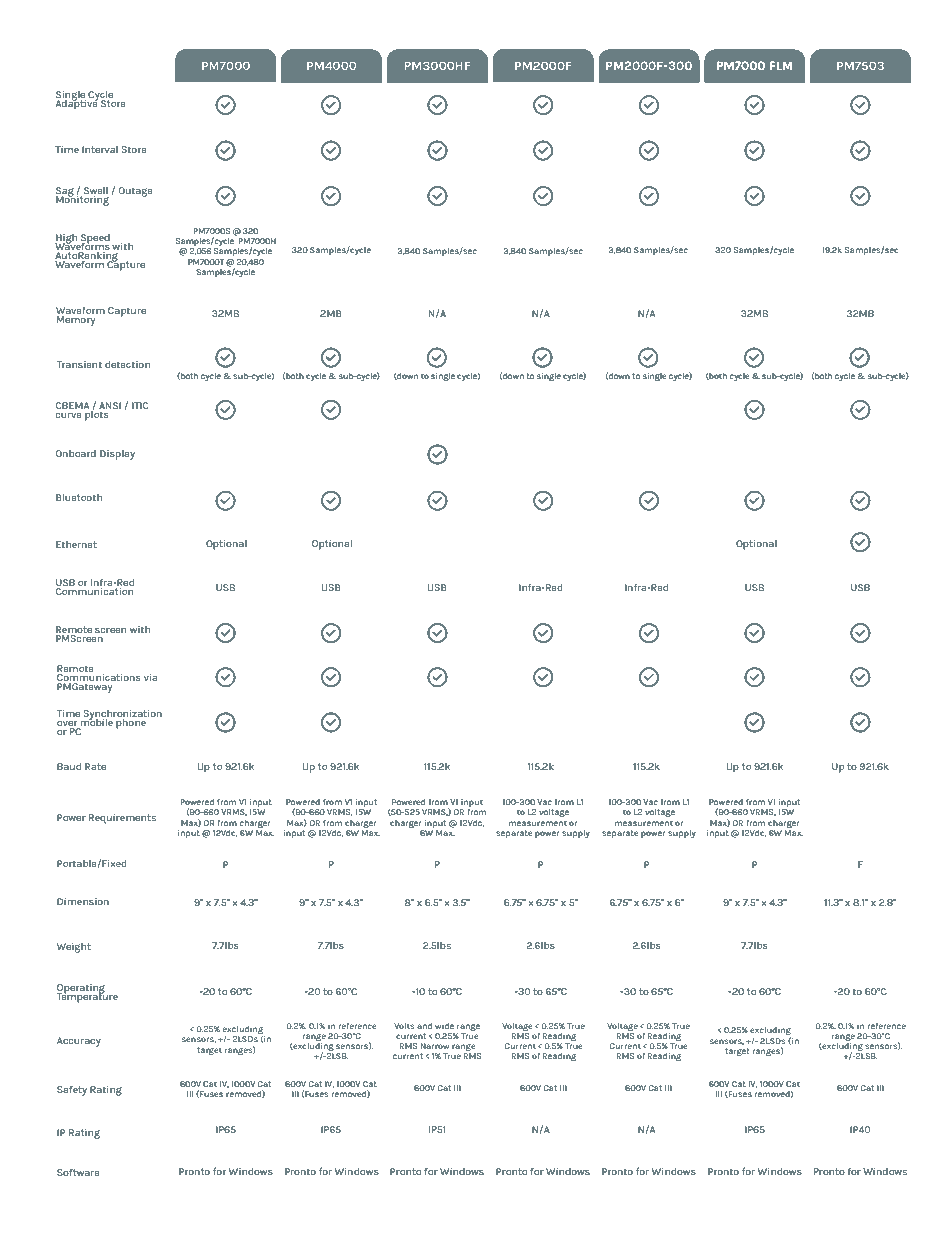 This screenshot has height=1233, width=952. I want to click on Swell, so click(96, 190).
